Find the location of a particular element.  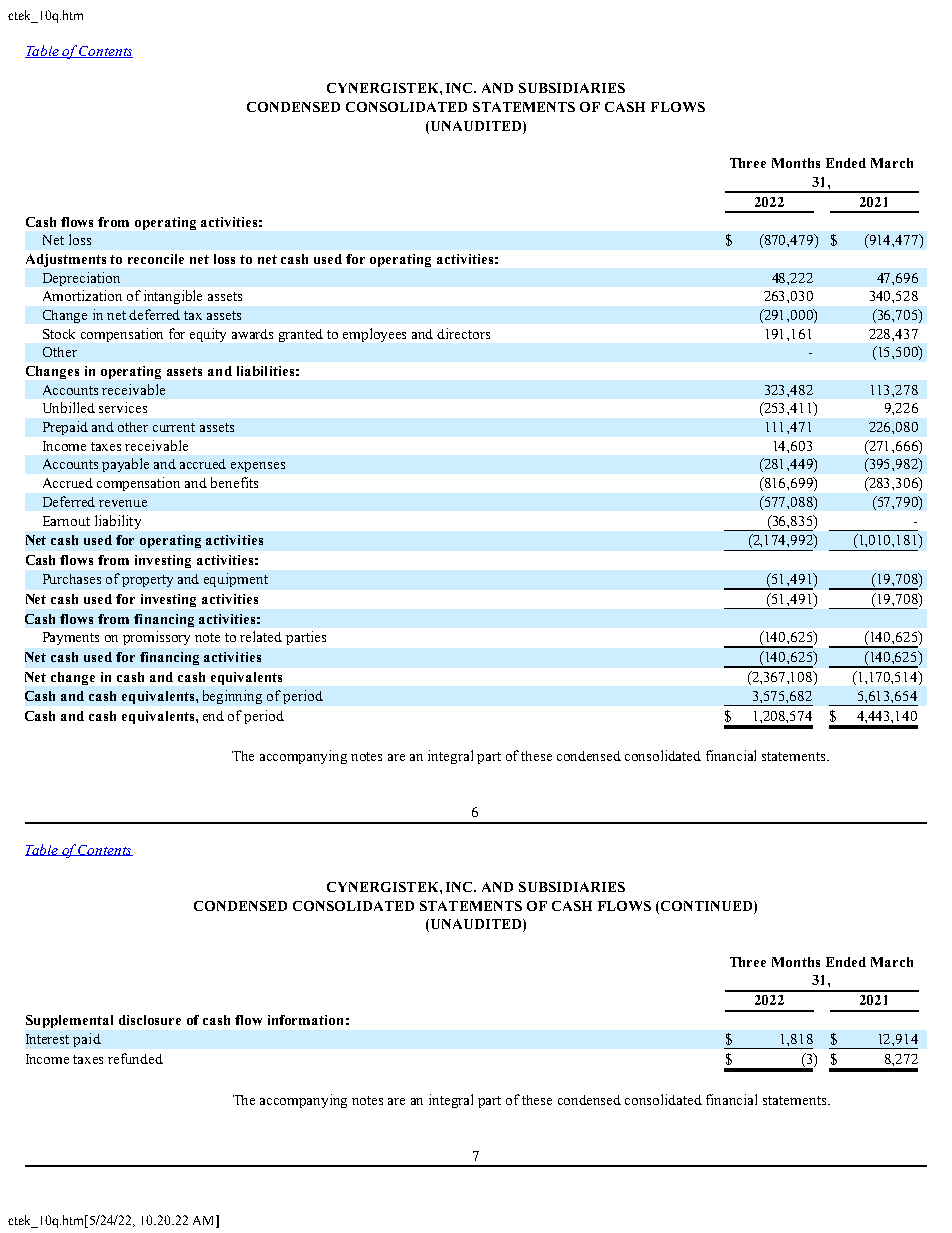

expenses is located at coordinates (258, 467).
